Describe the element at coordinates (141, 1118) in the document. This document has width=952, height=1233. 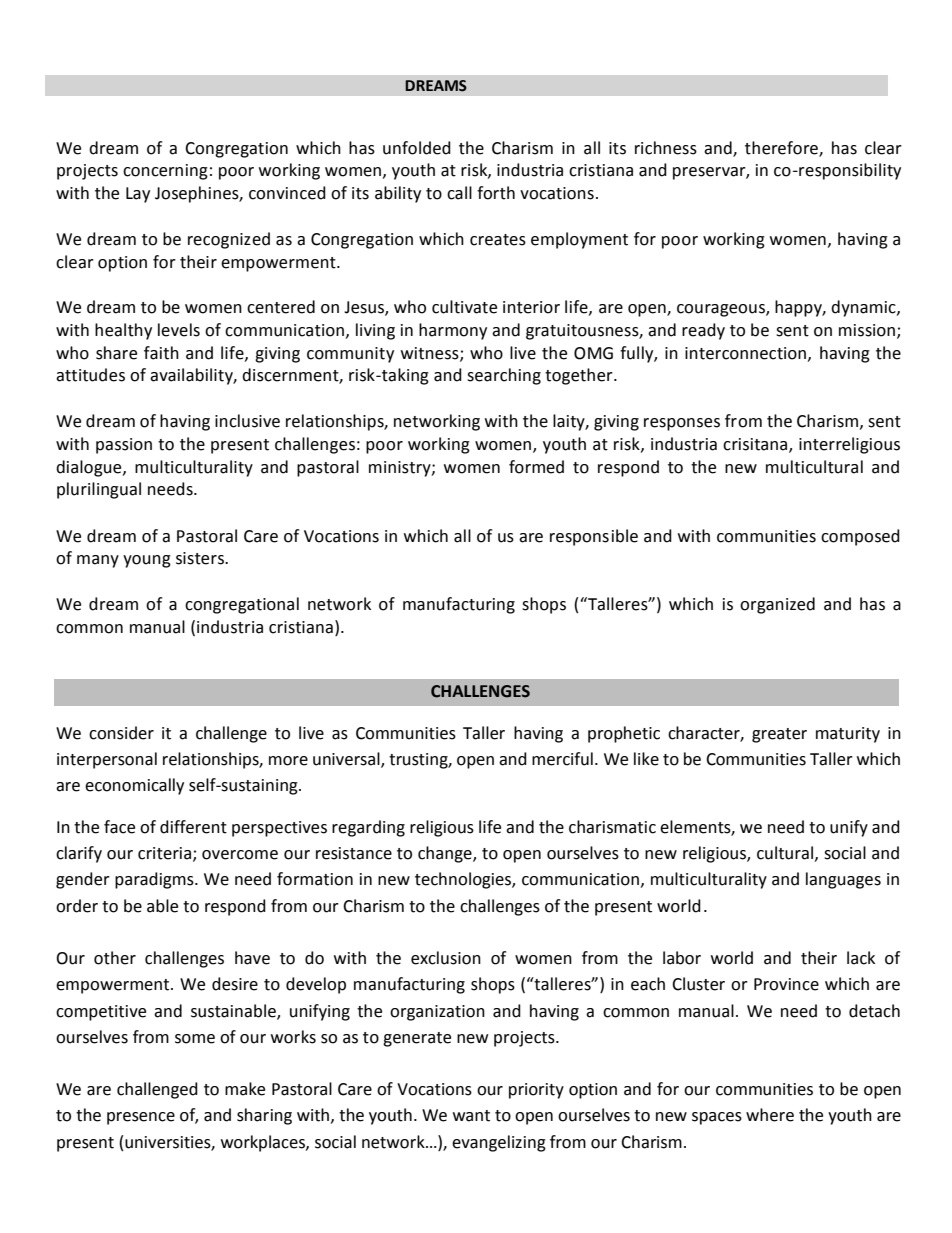
I see `presence` at that location.
